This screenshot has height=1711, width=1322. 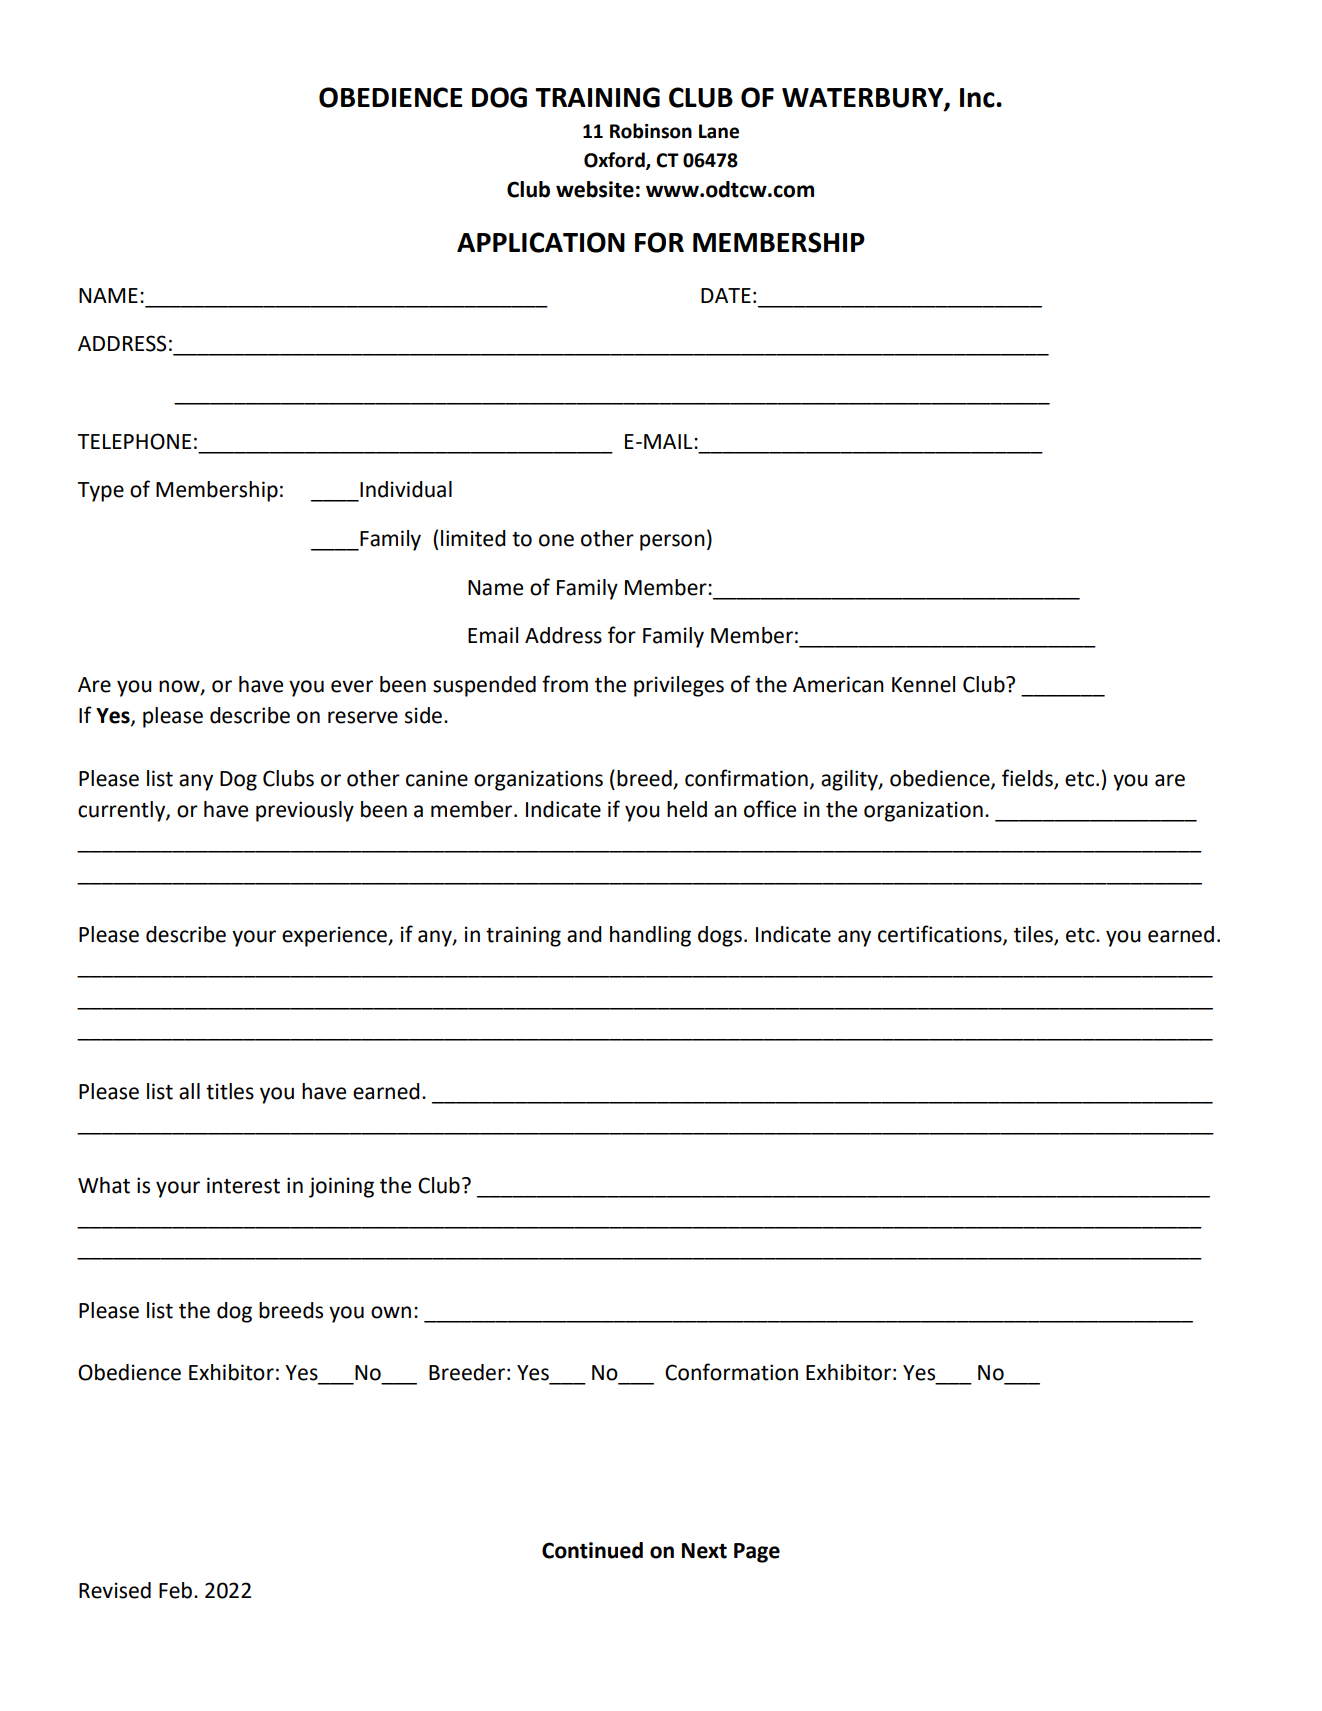 What do you see at coordinates (687, 809) in the screenshot?
I see `held` at bounding box center [687, 809].
